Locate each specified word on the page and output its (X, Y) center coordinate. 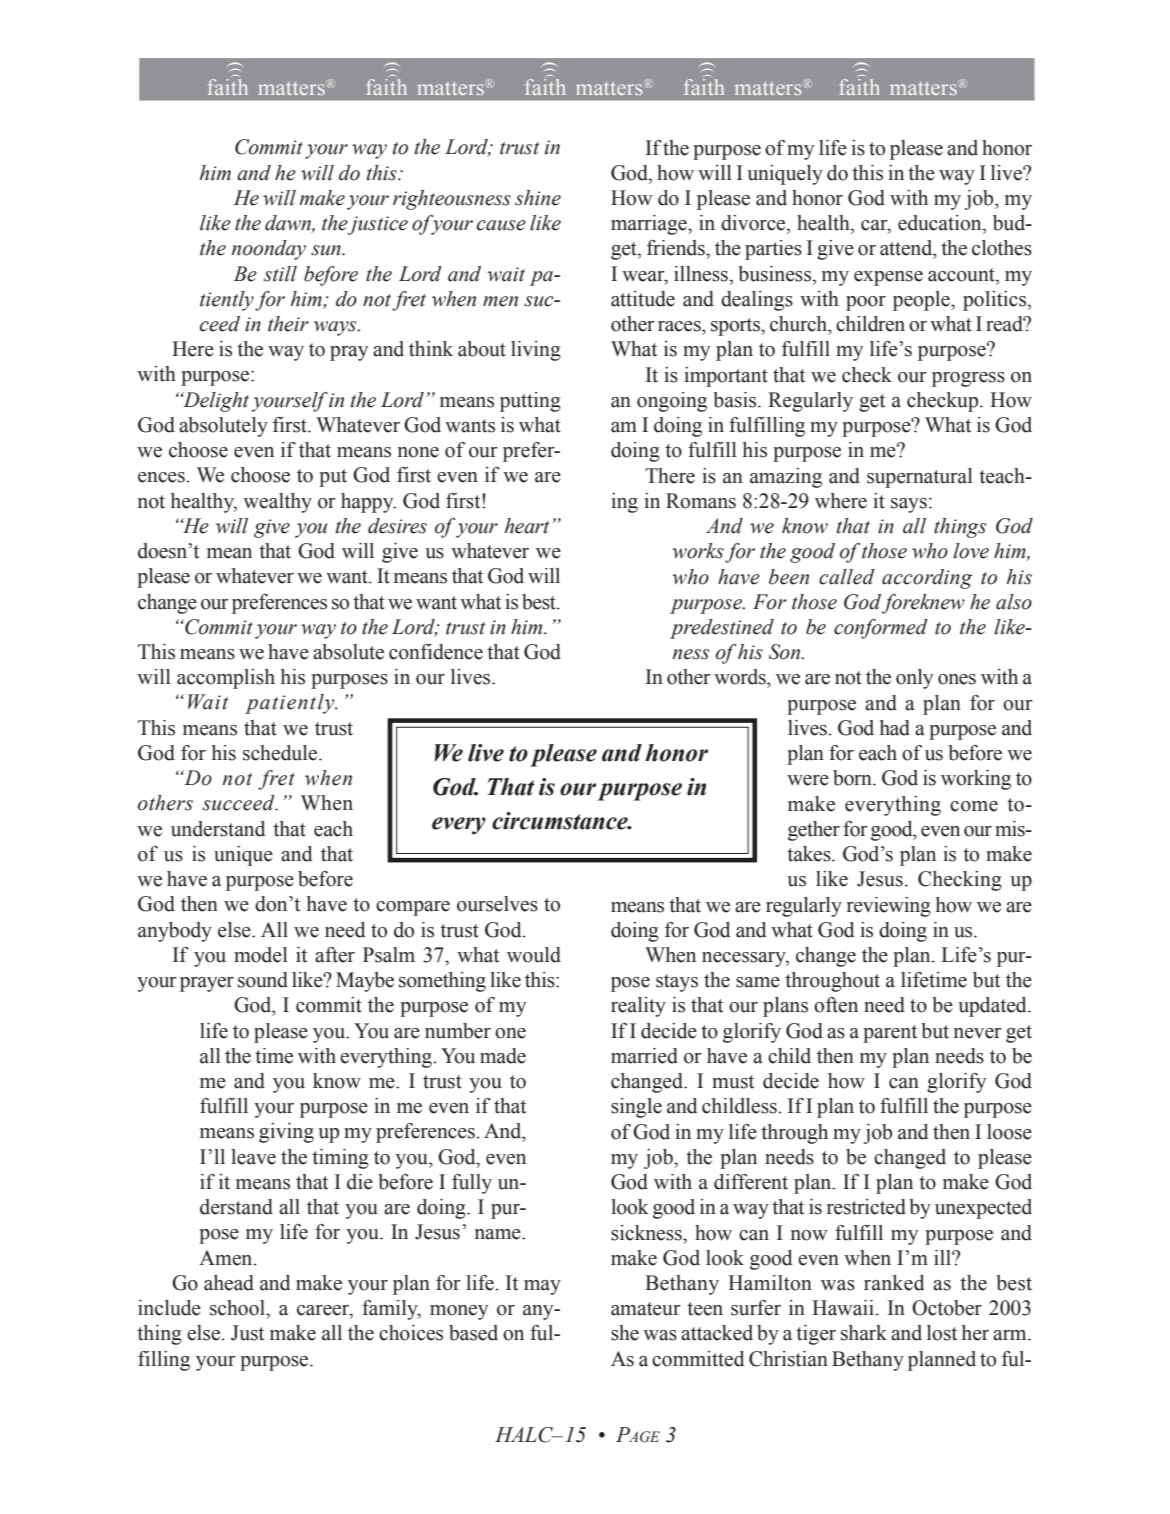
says (909, 505)
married (644, 1056)
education (941, 223)
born (853, 778)
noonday (268, 250)
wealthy (277, 503)
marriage (650, 225)
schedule (281, 753)
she (625, 1333)
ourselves (497, 904)
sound (263, 980)
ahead (229, 1283)
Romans (701, 501)
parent (890, 1034)
